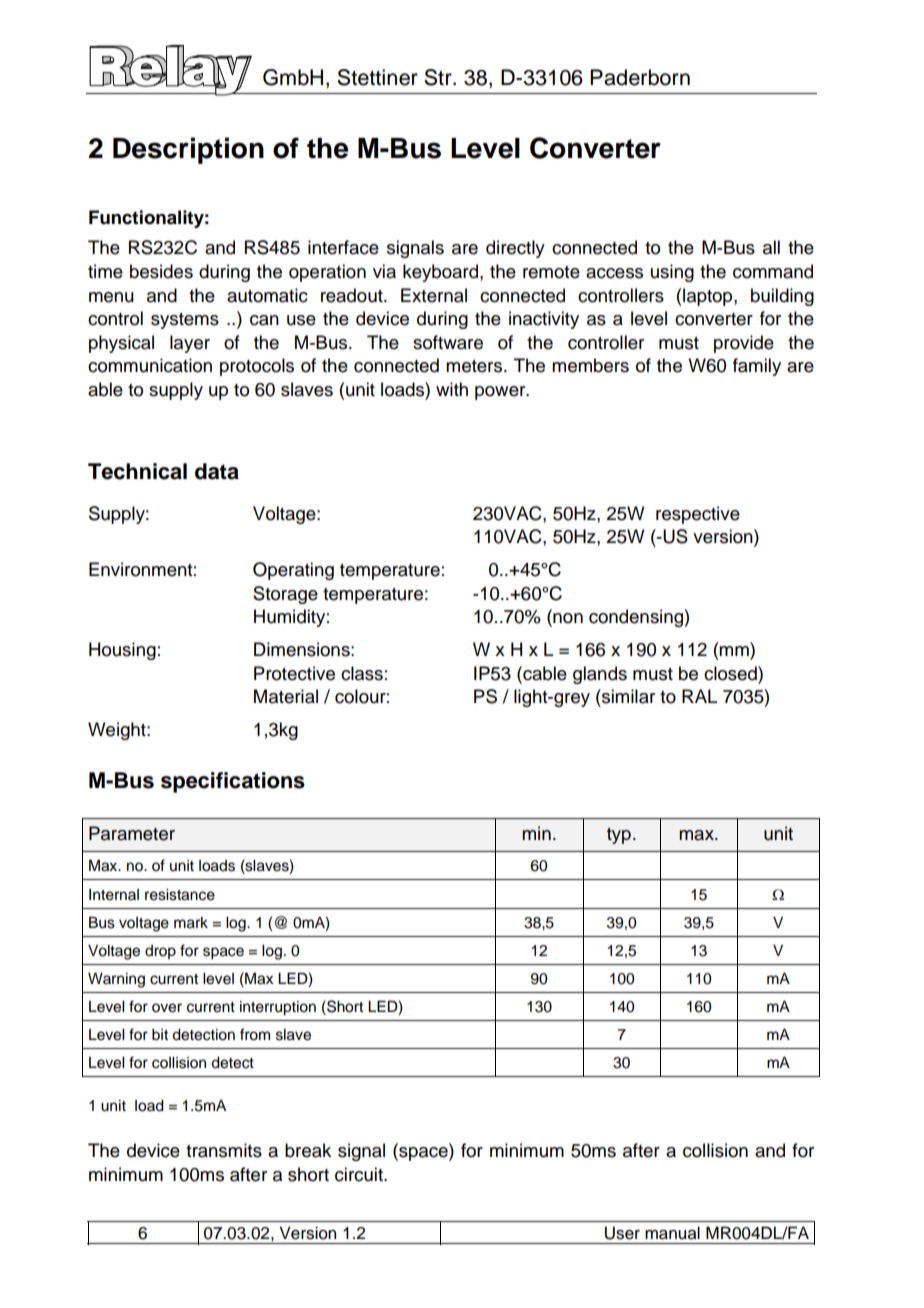 Image resolution: width=924 pixels, height=1308 pixels. I want to click on typ, so click(619, 836).
